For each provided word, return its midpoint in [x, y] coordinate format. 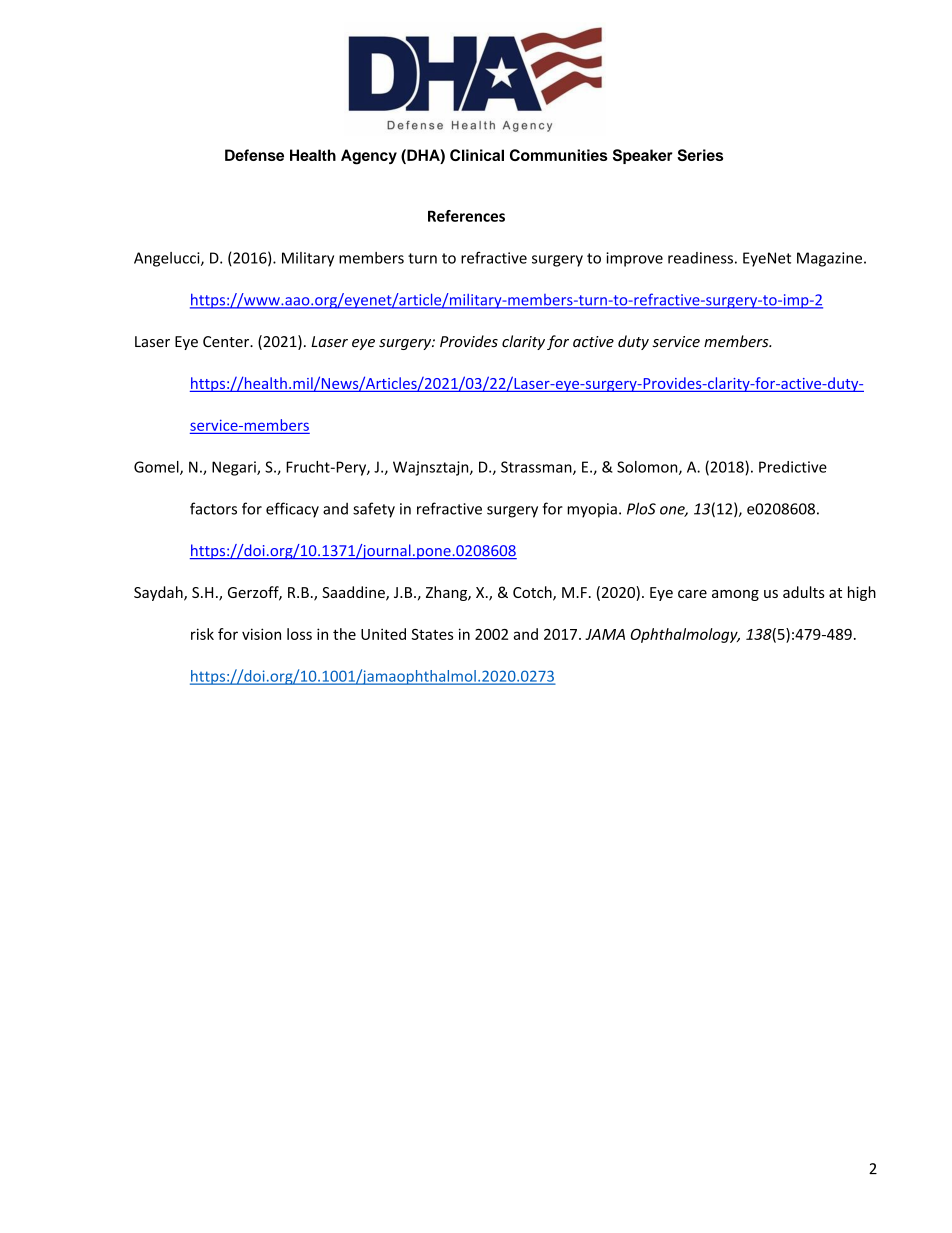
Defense [254, 155]
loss [299, 634]
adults [804, 592]
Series [700, 155]
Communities [559, 155]
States [432, 634]
